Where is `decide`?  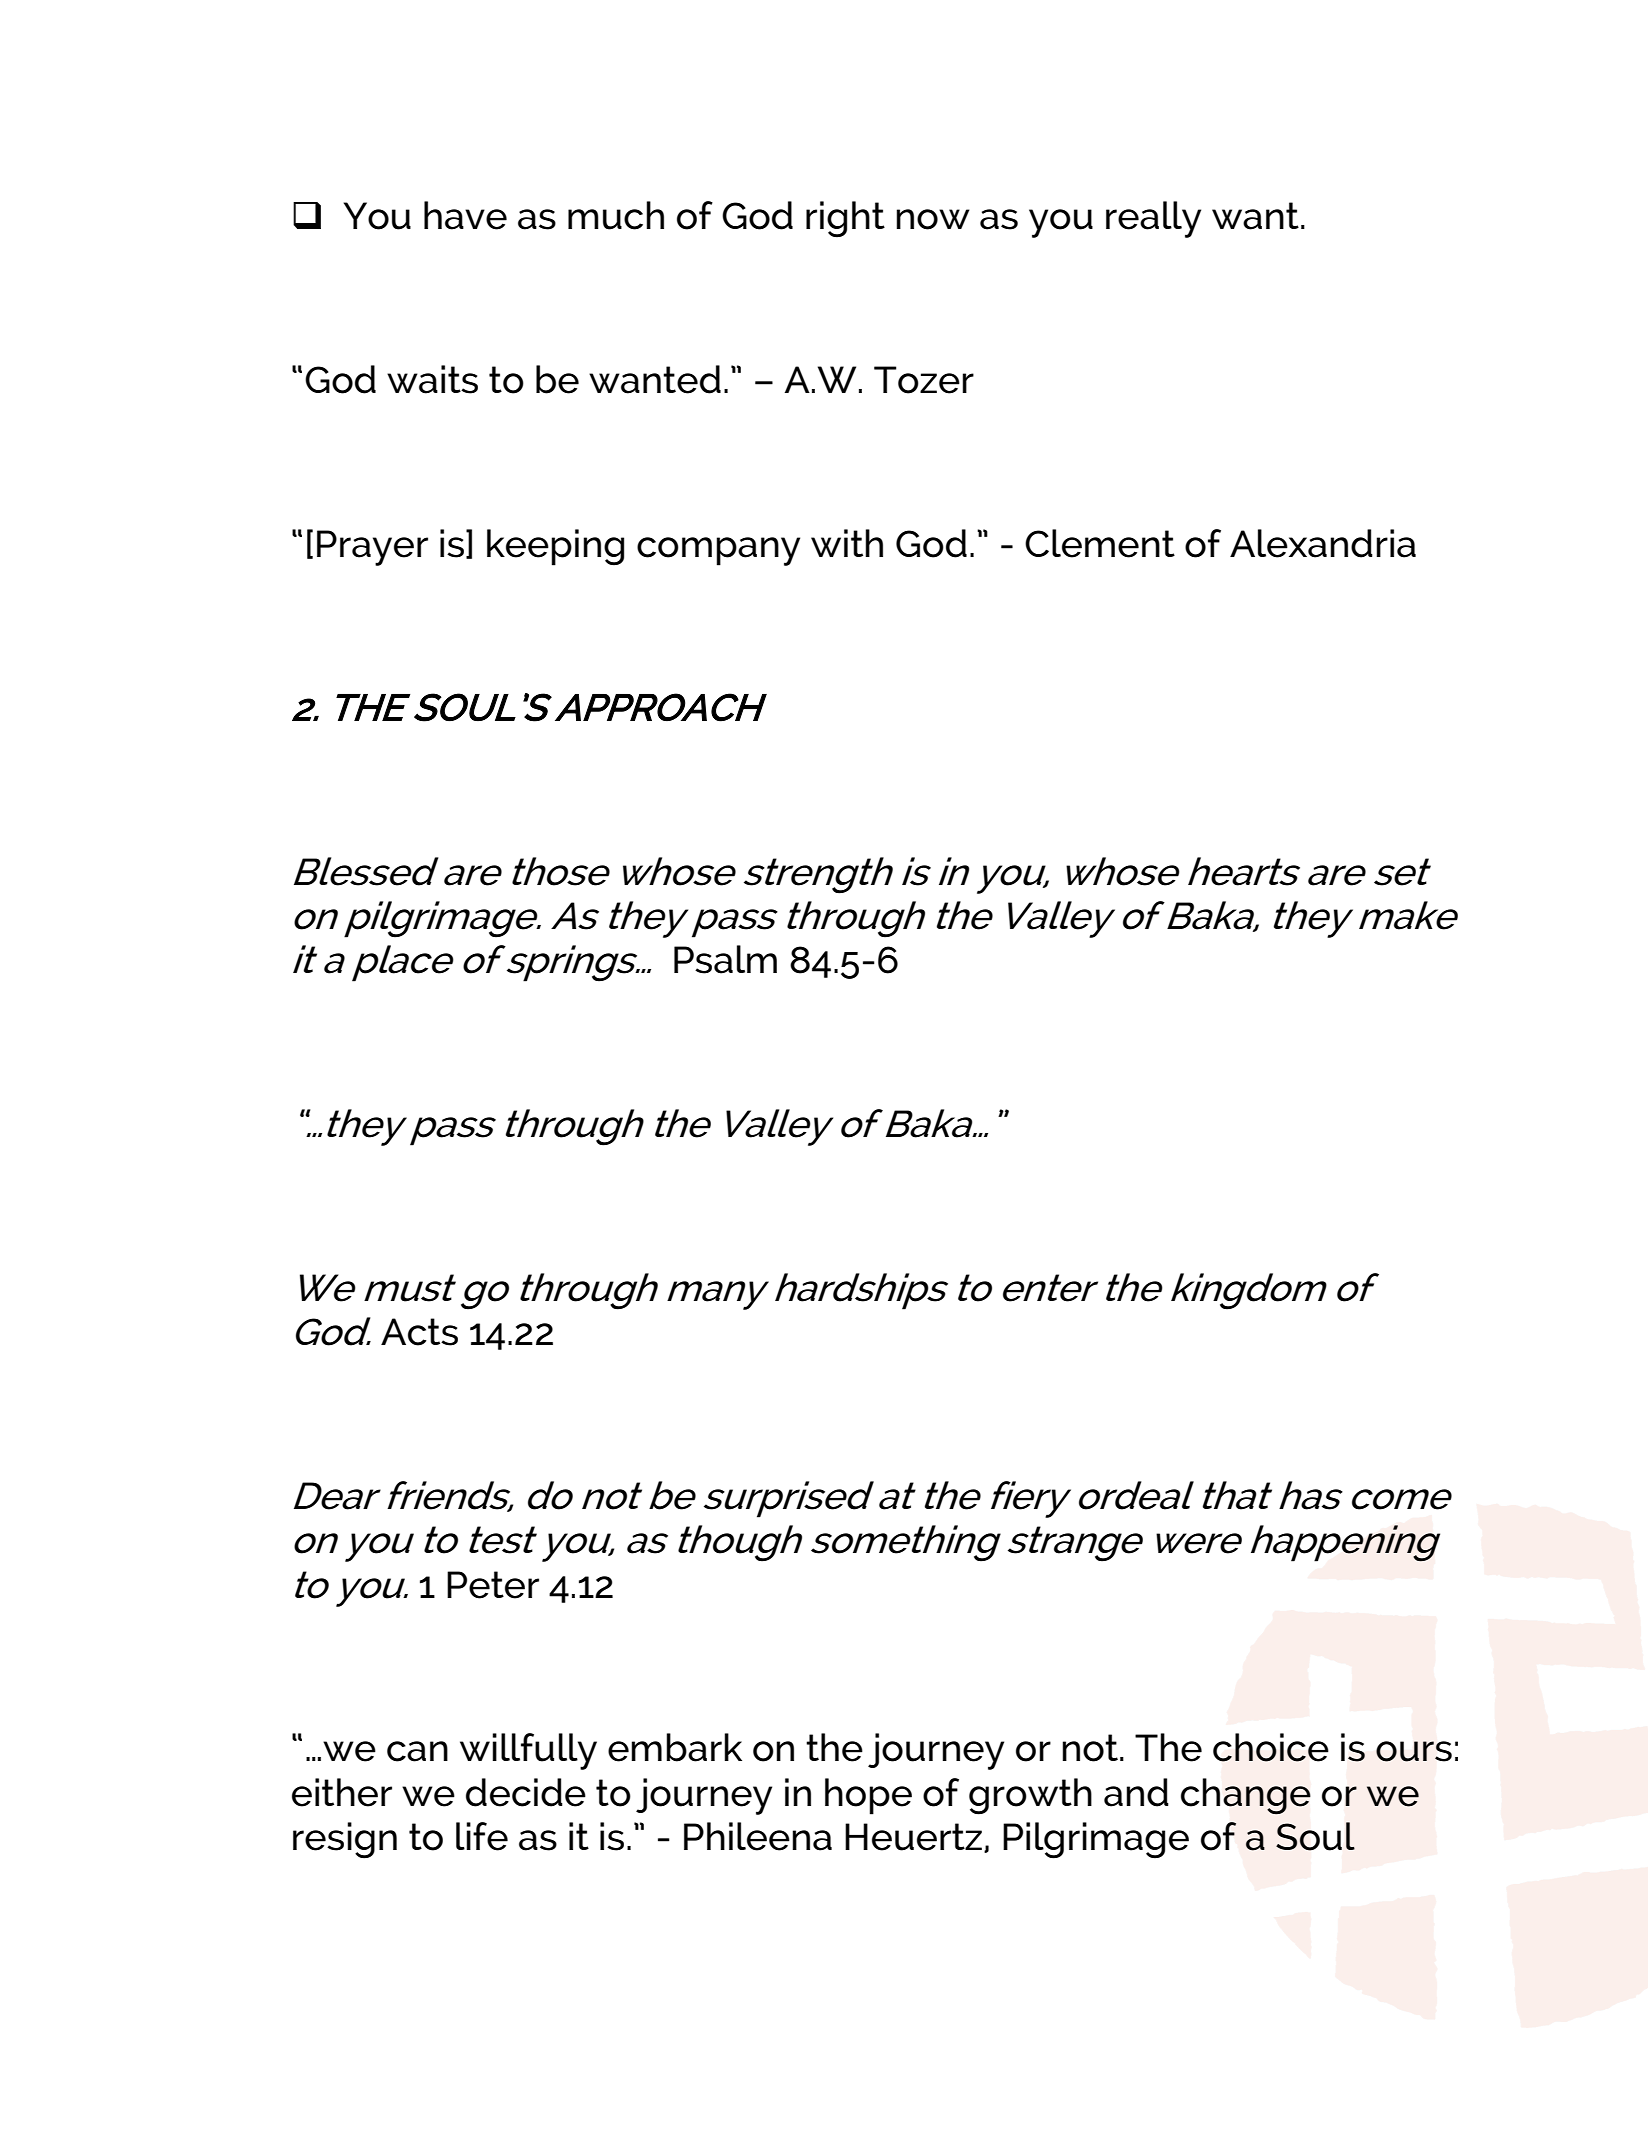 decide is located at coordinates (526, 1792).
